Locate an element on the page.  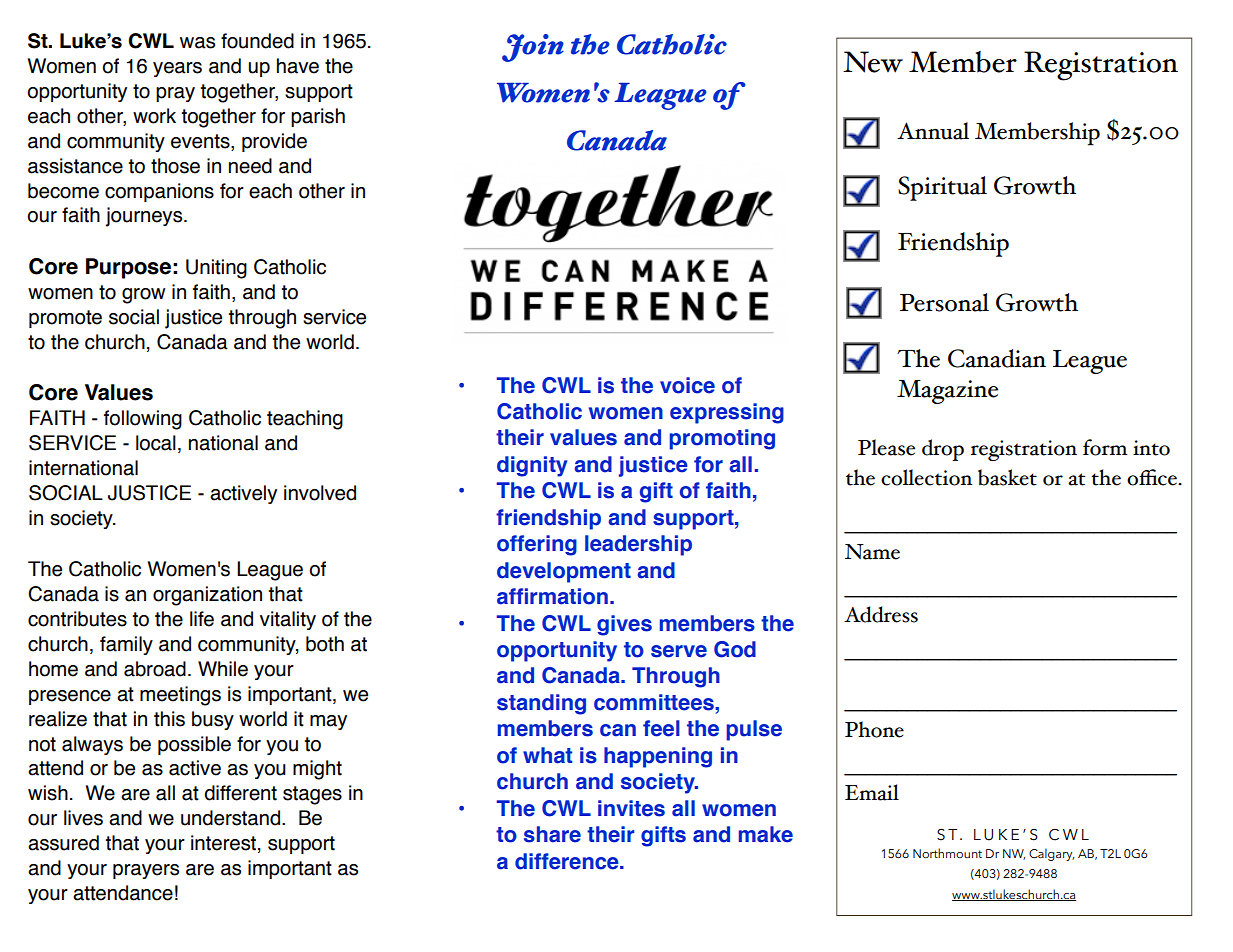
involved is located at coordinates (320, 493).
